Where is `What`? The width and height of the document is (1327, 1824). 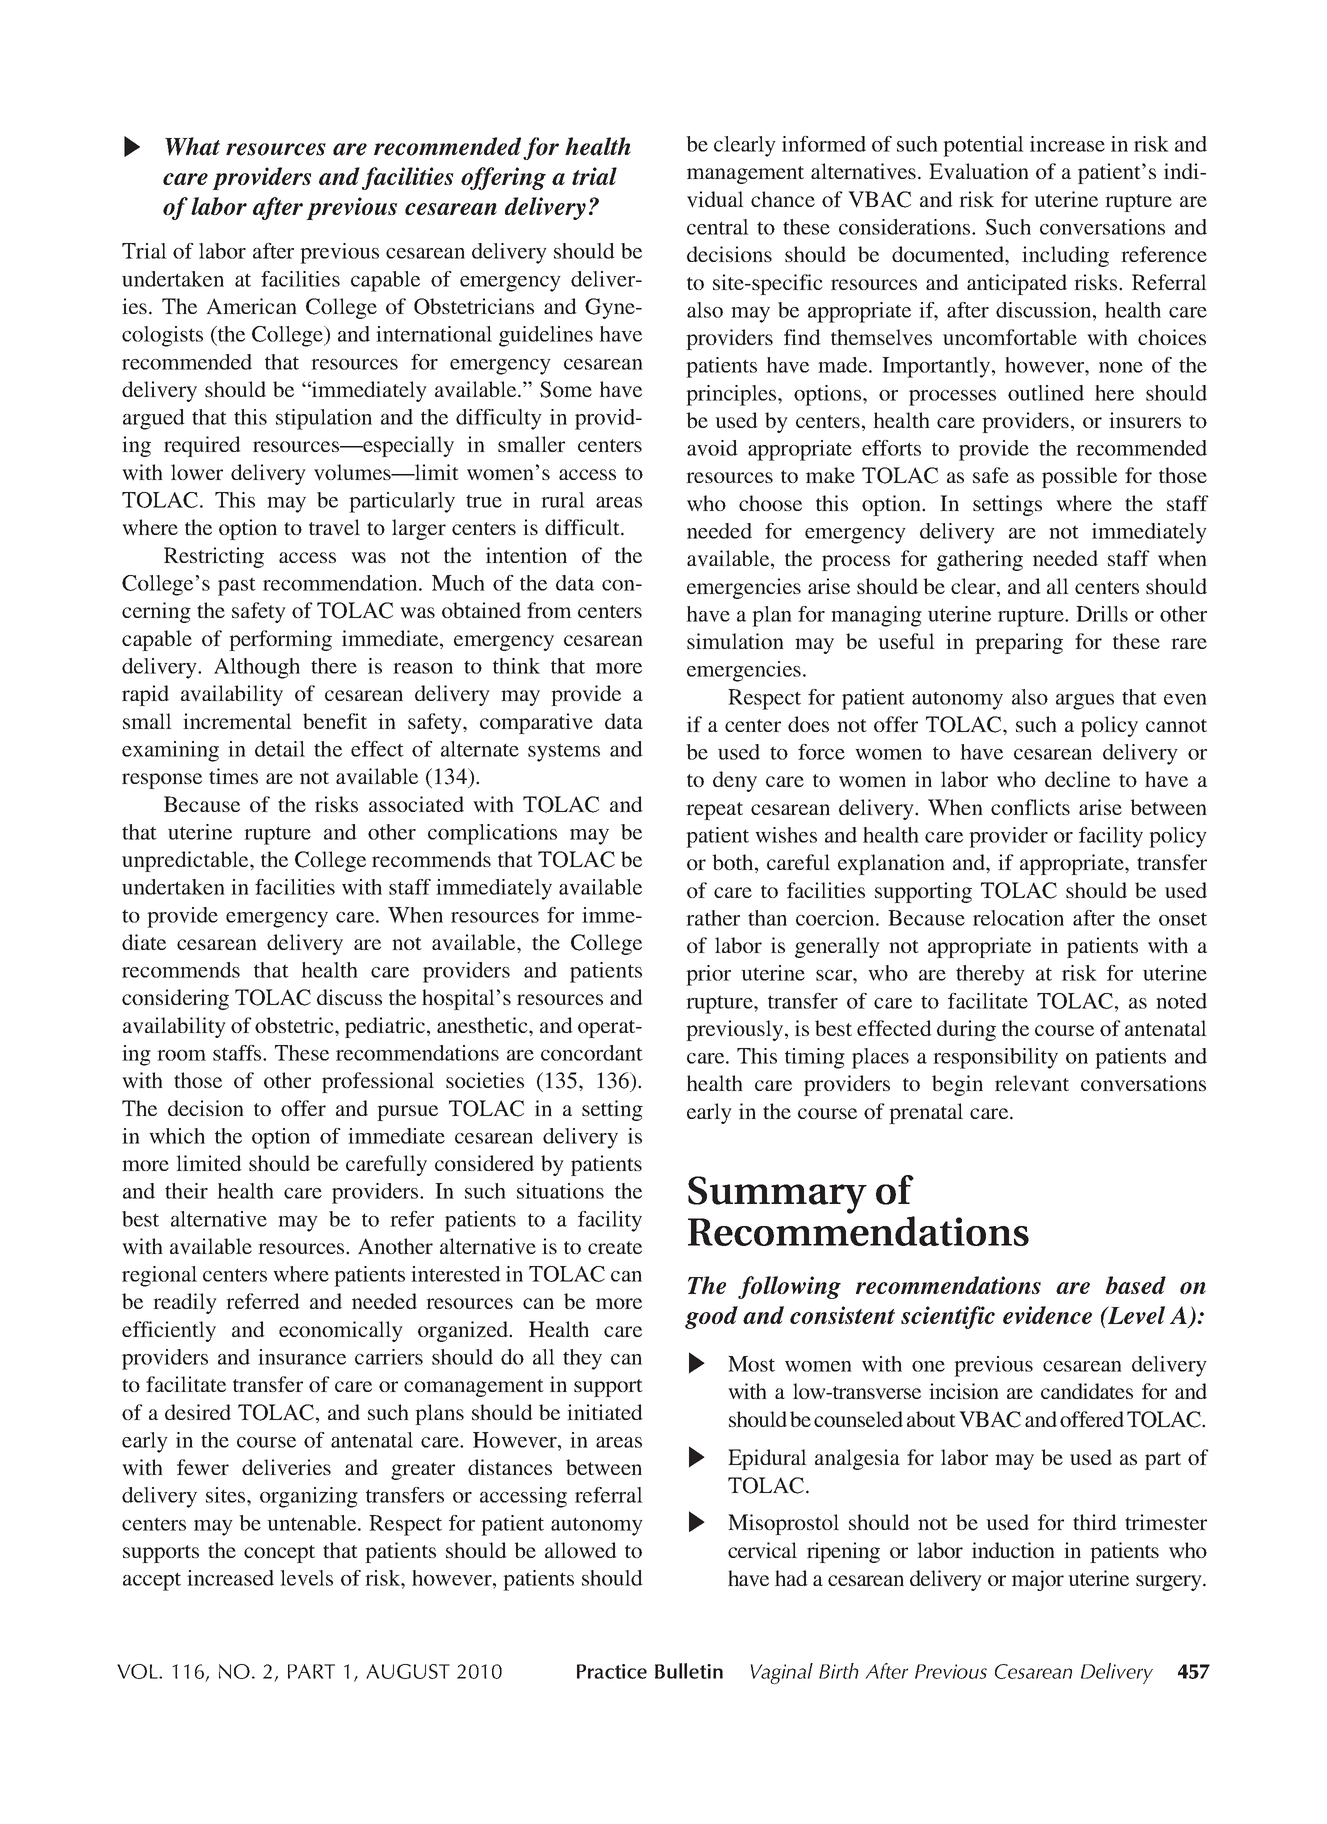 What is located at coordinates (192, 146).
